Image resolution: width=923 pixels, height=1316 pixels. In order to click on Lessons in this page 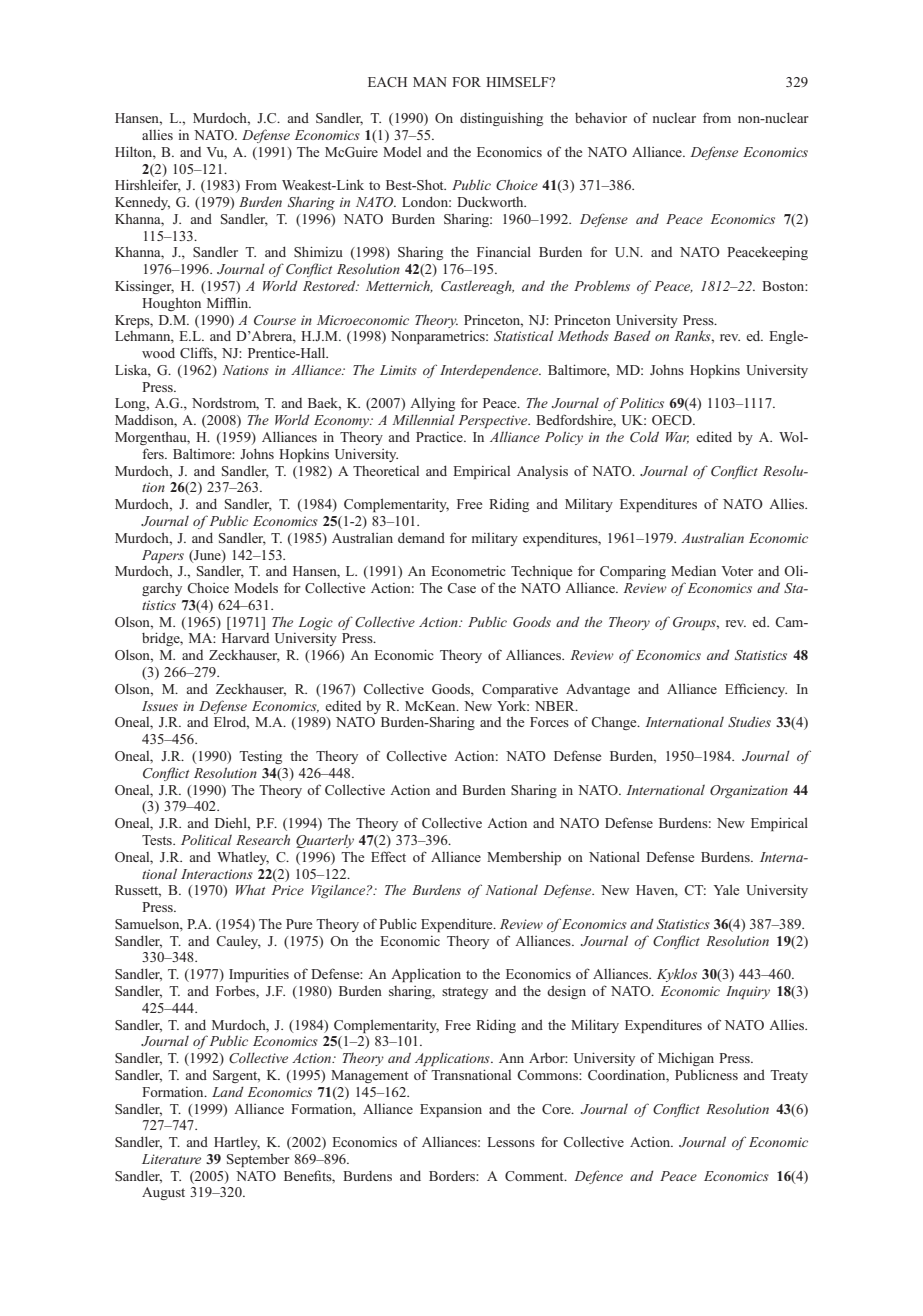, I will do `click(511, 1142)`.
